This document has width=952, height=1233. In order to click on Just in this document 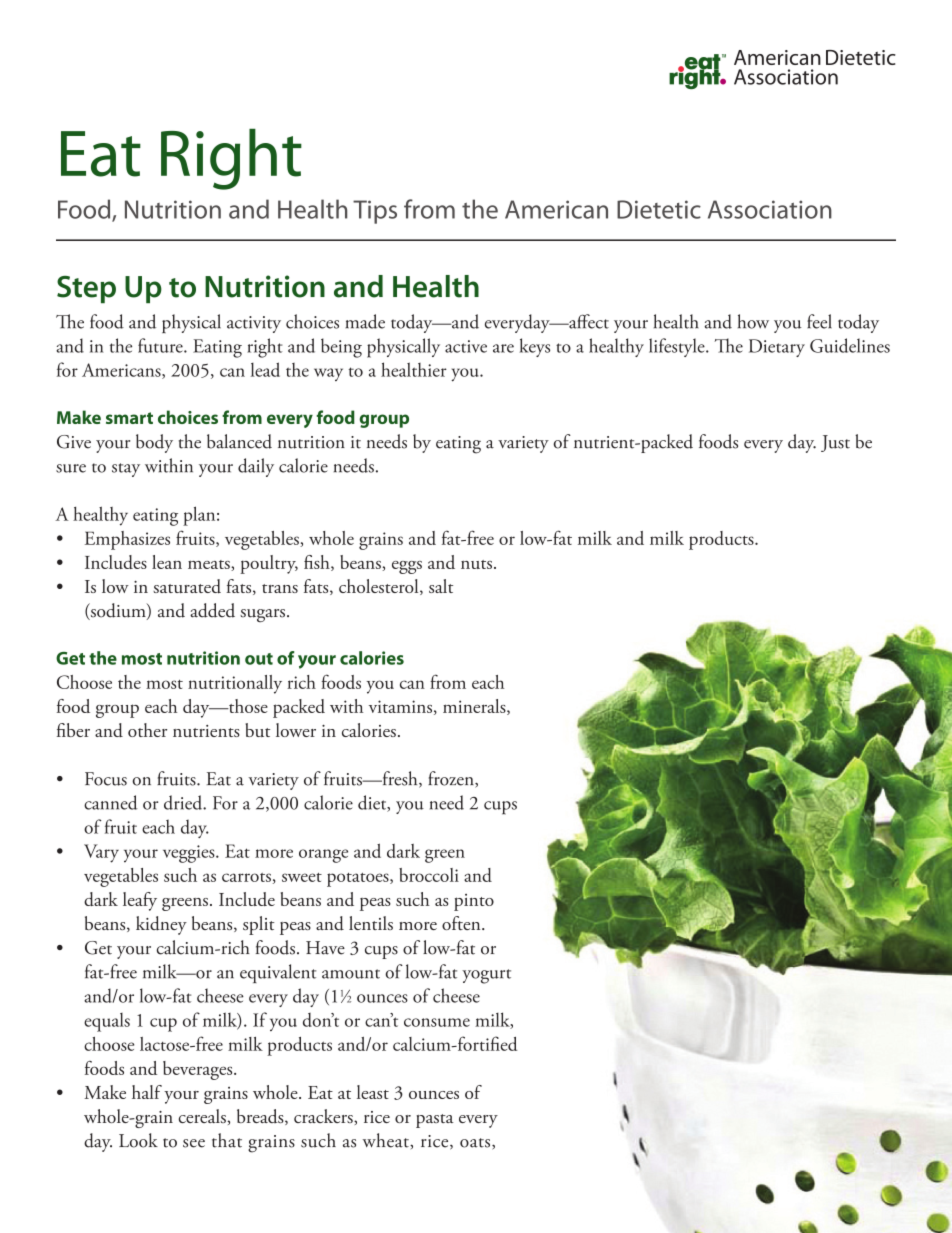, I will do `click(835, 443)`.
